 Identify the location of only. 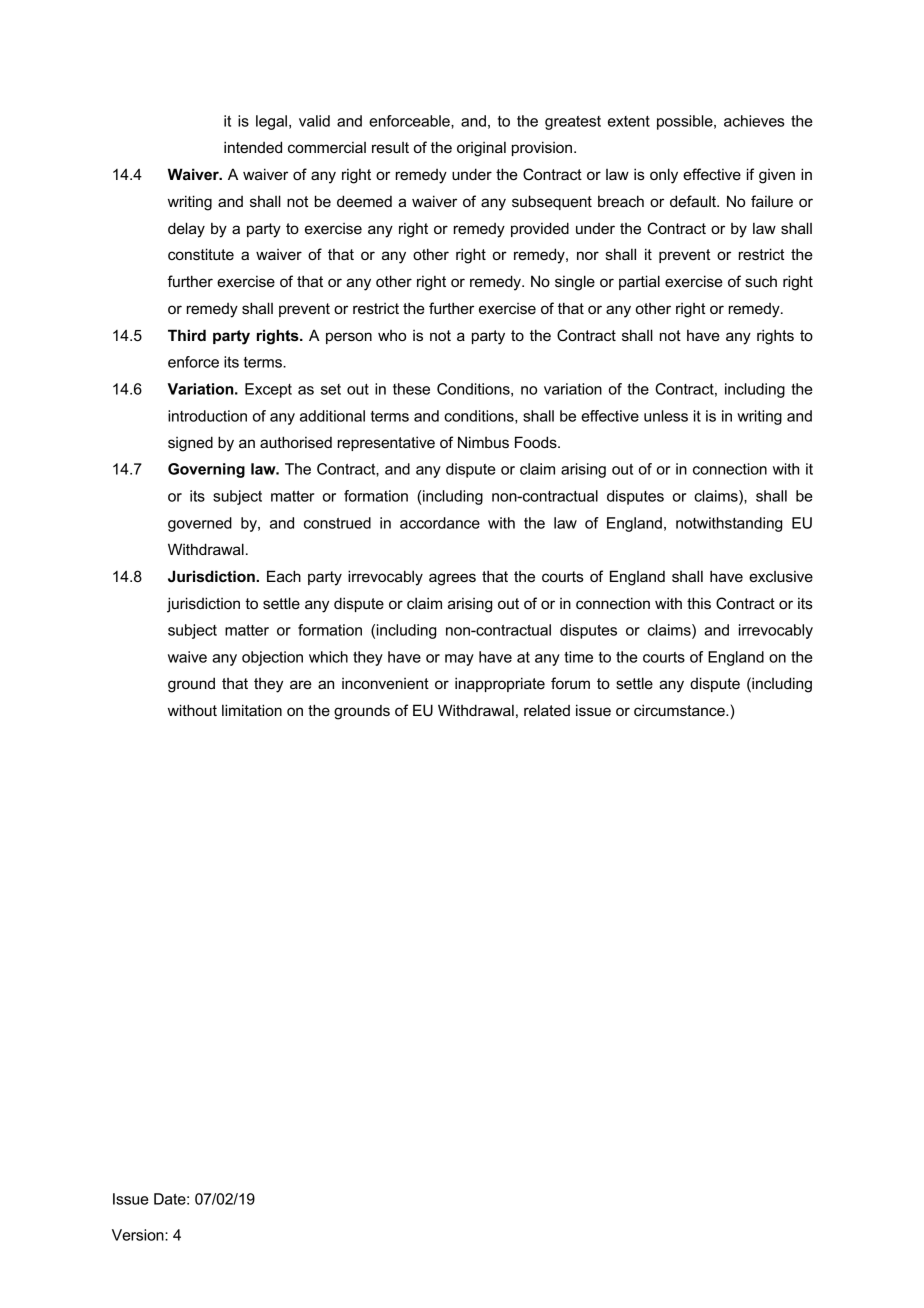
(664, 176).
